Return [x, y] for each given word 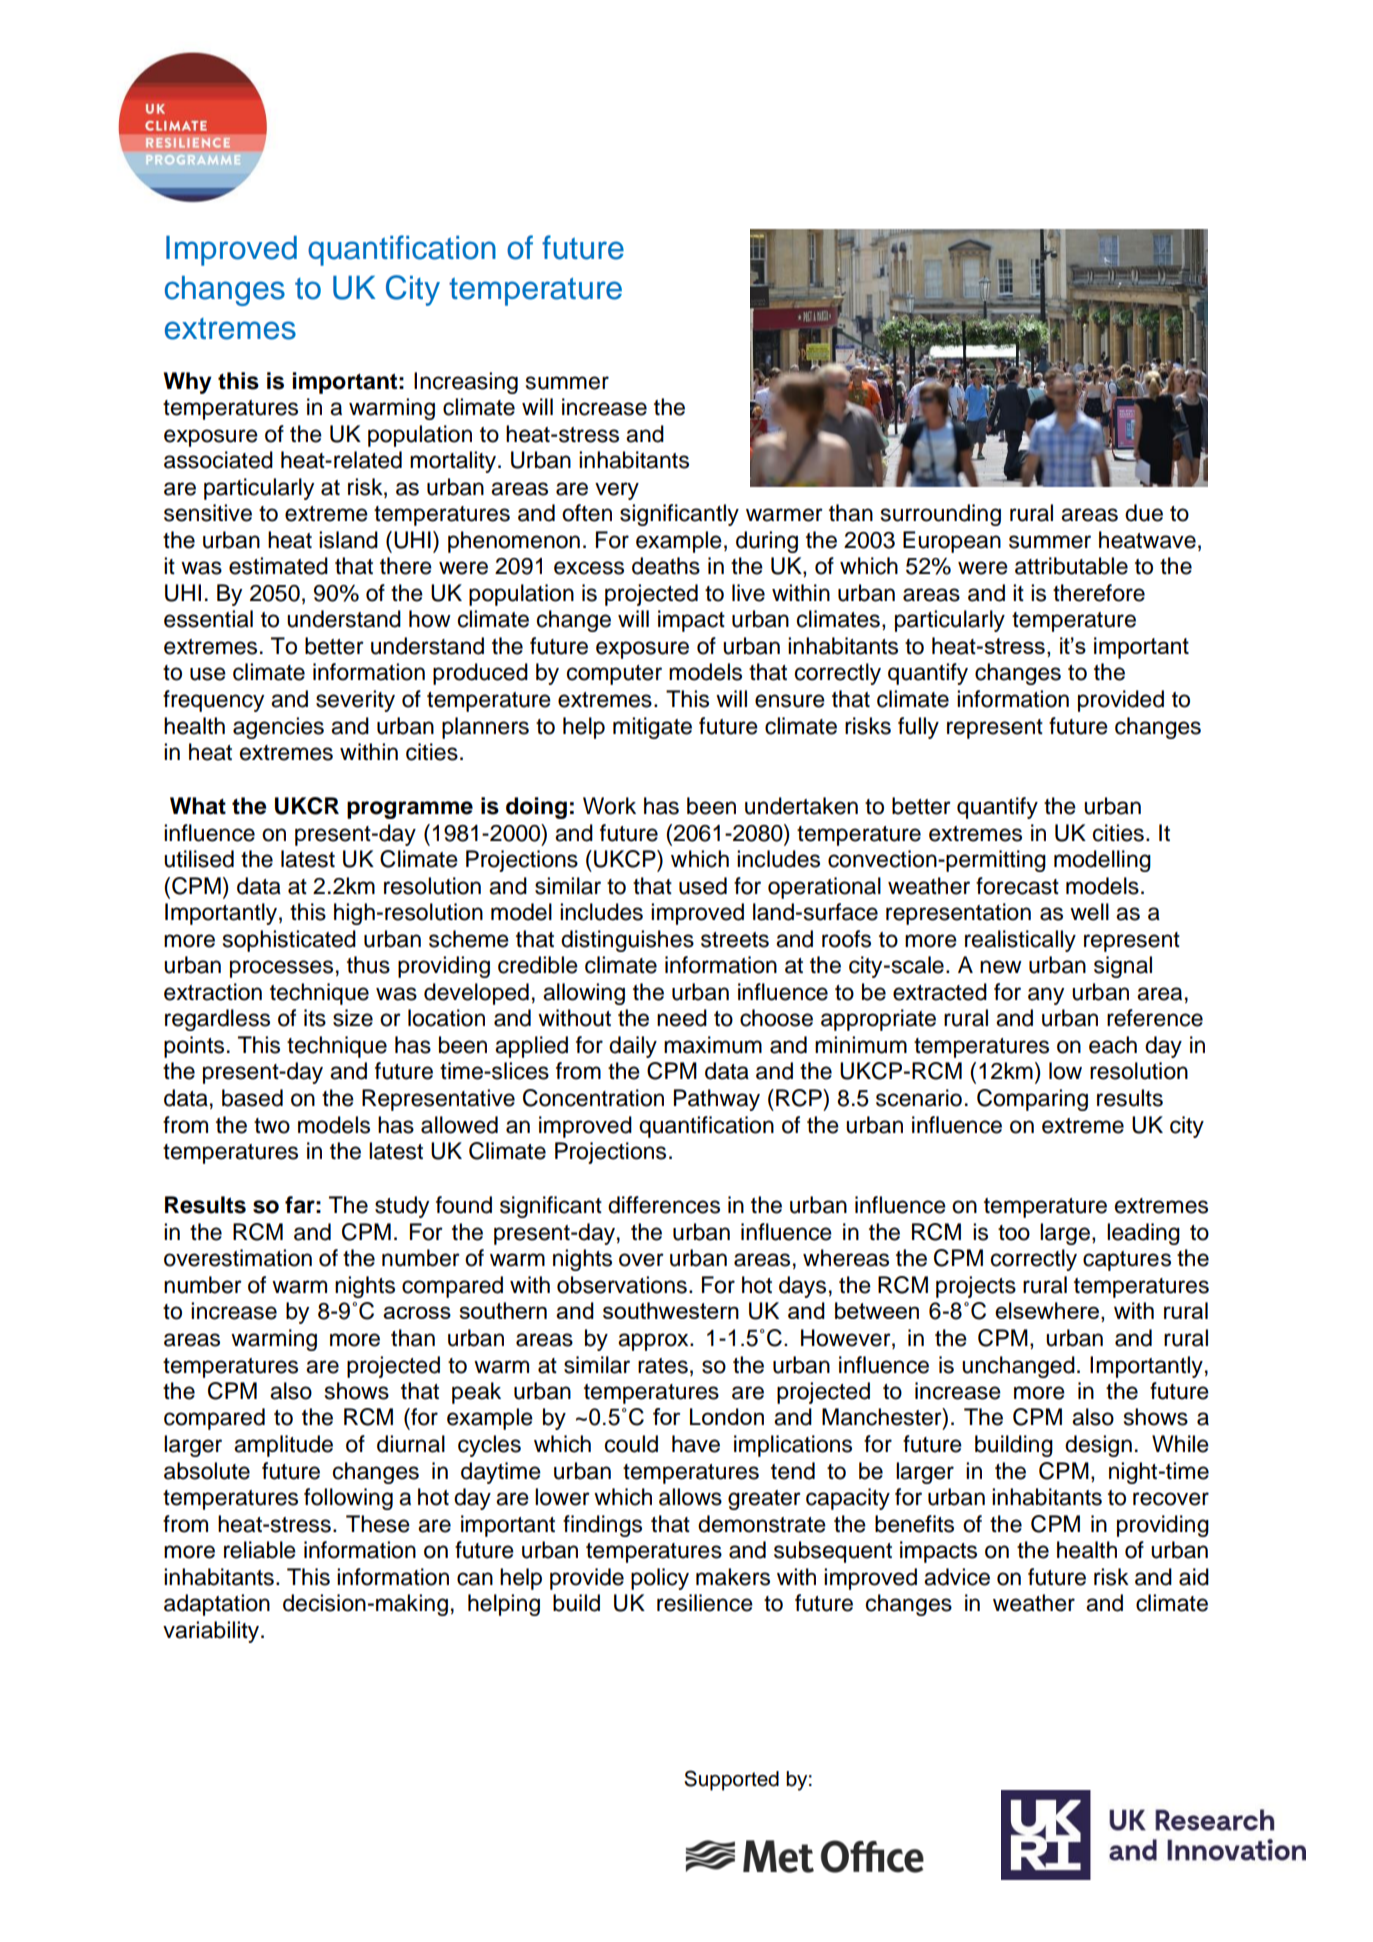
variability [212, 1632]
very [617, 491]
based [252, 1098]
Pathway [717, 1100]
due [1144, 513]
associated [218, 460]
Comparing [1032, 1100]
